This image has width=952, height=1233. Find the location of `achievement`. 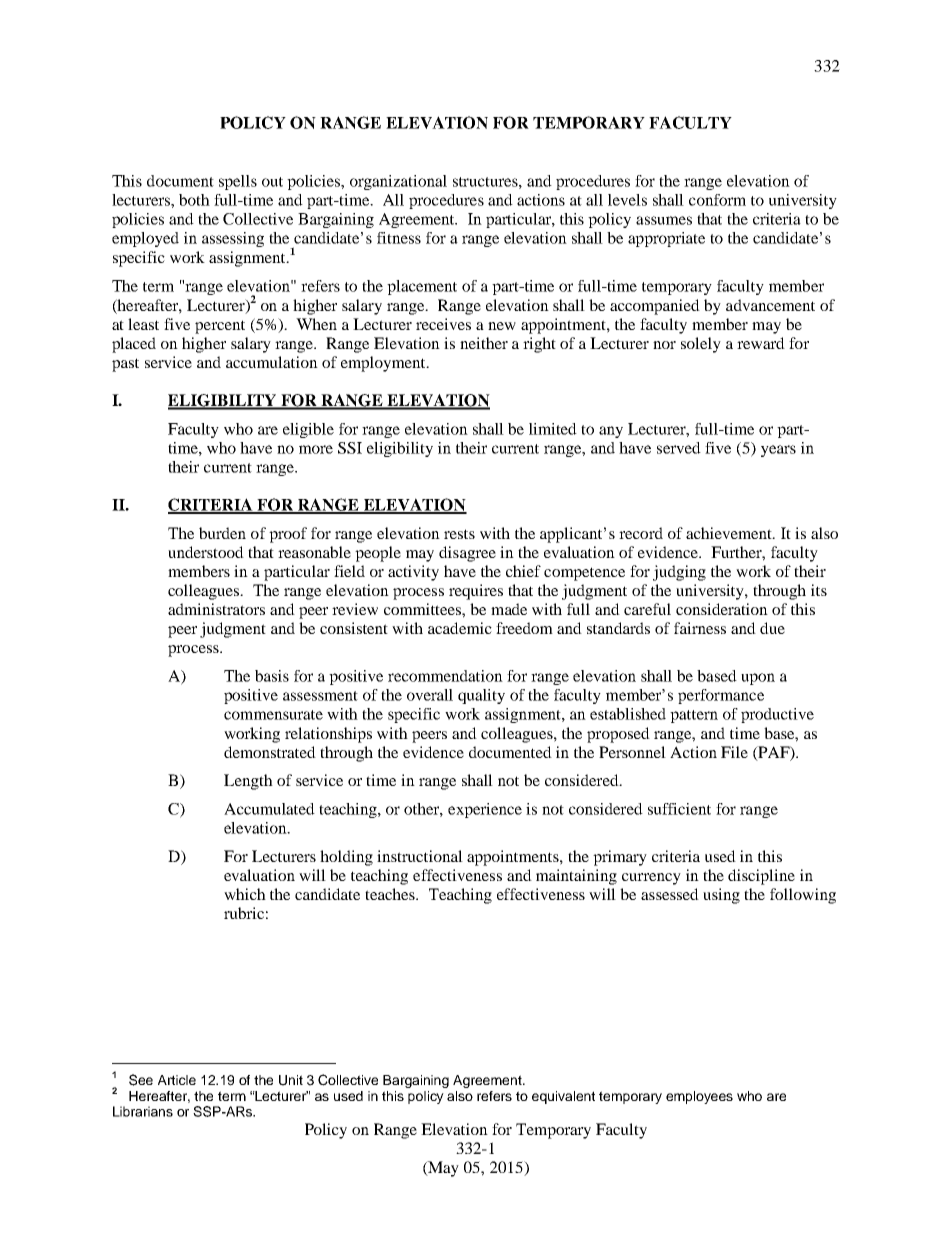

achievement is located at coordinates (730, 533).
